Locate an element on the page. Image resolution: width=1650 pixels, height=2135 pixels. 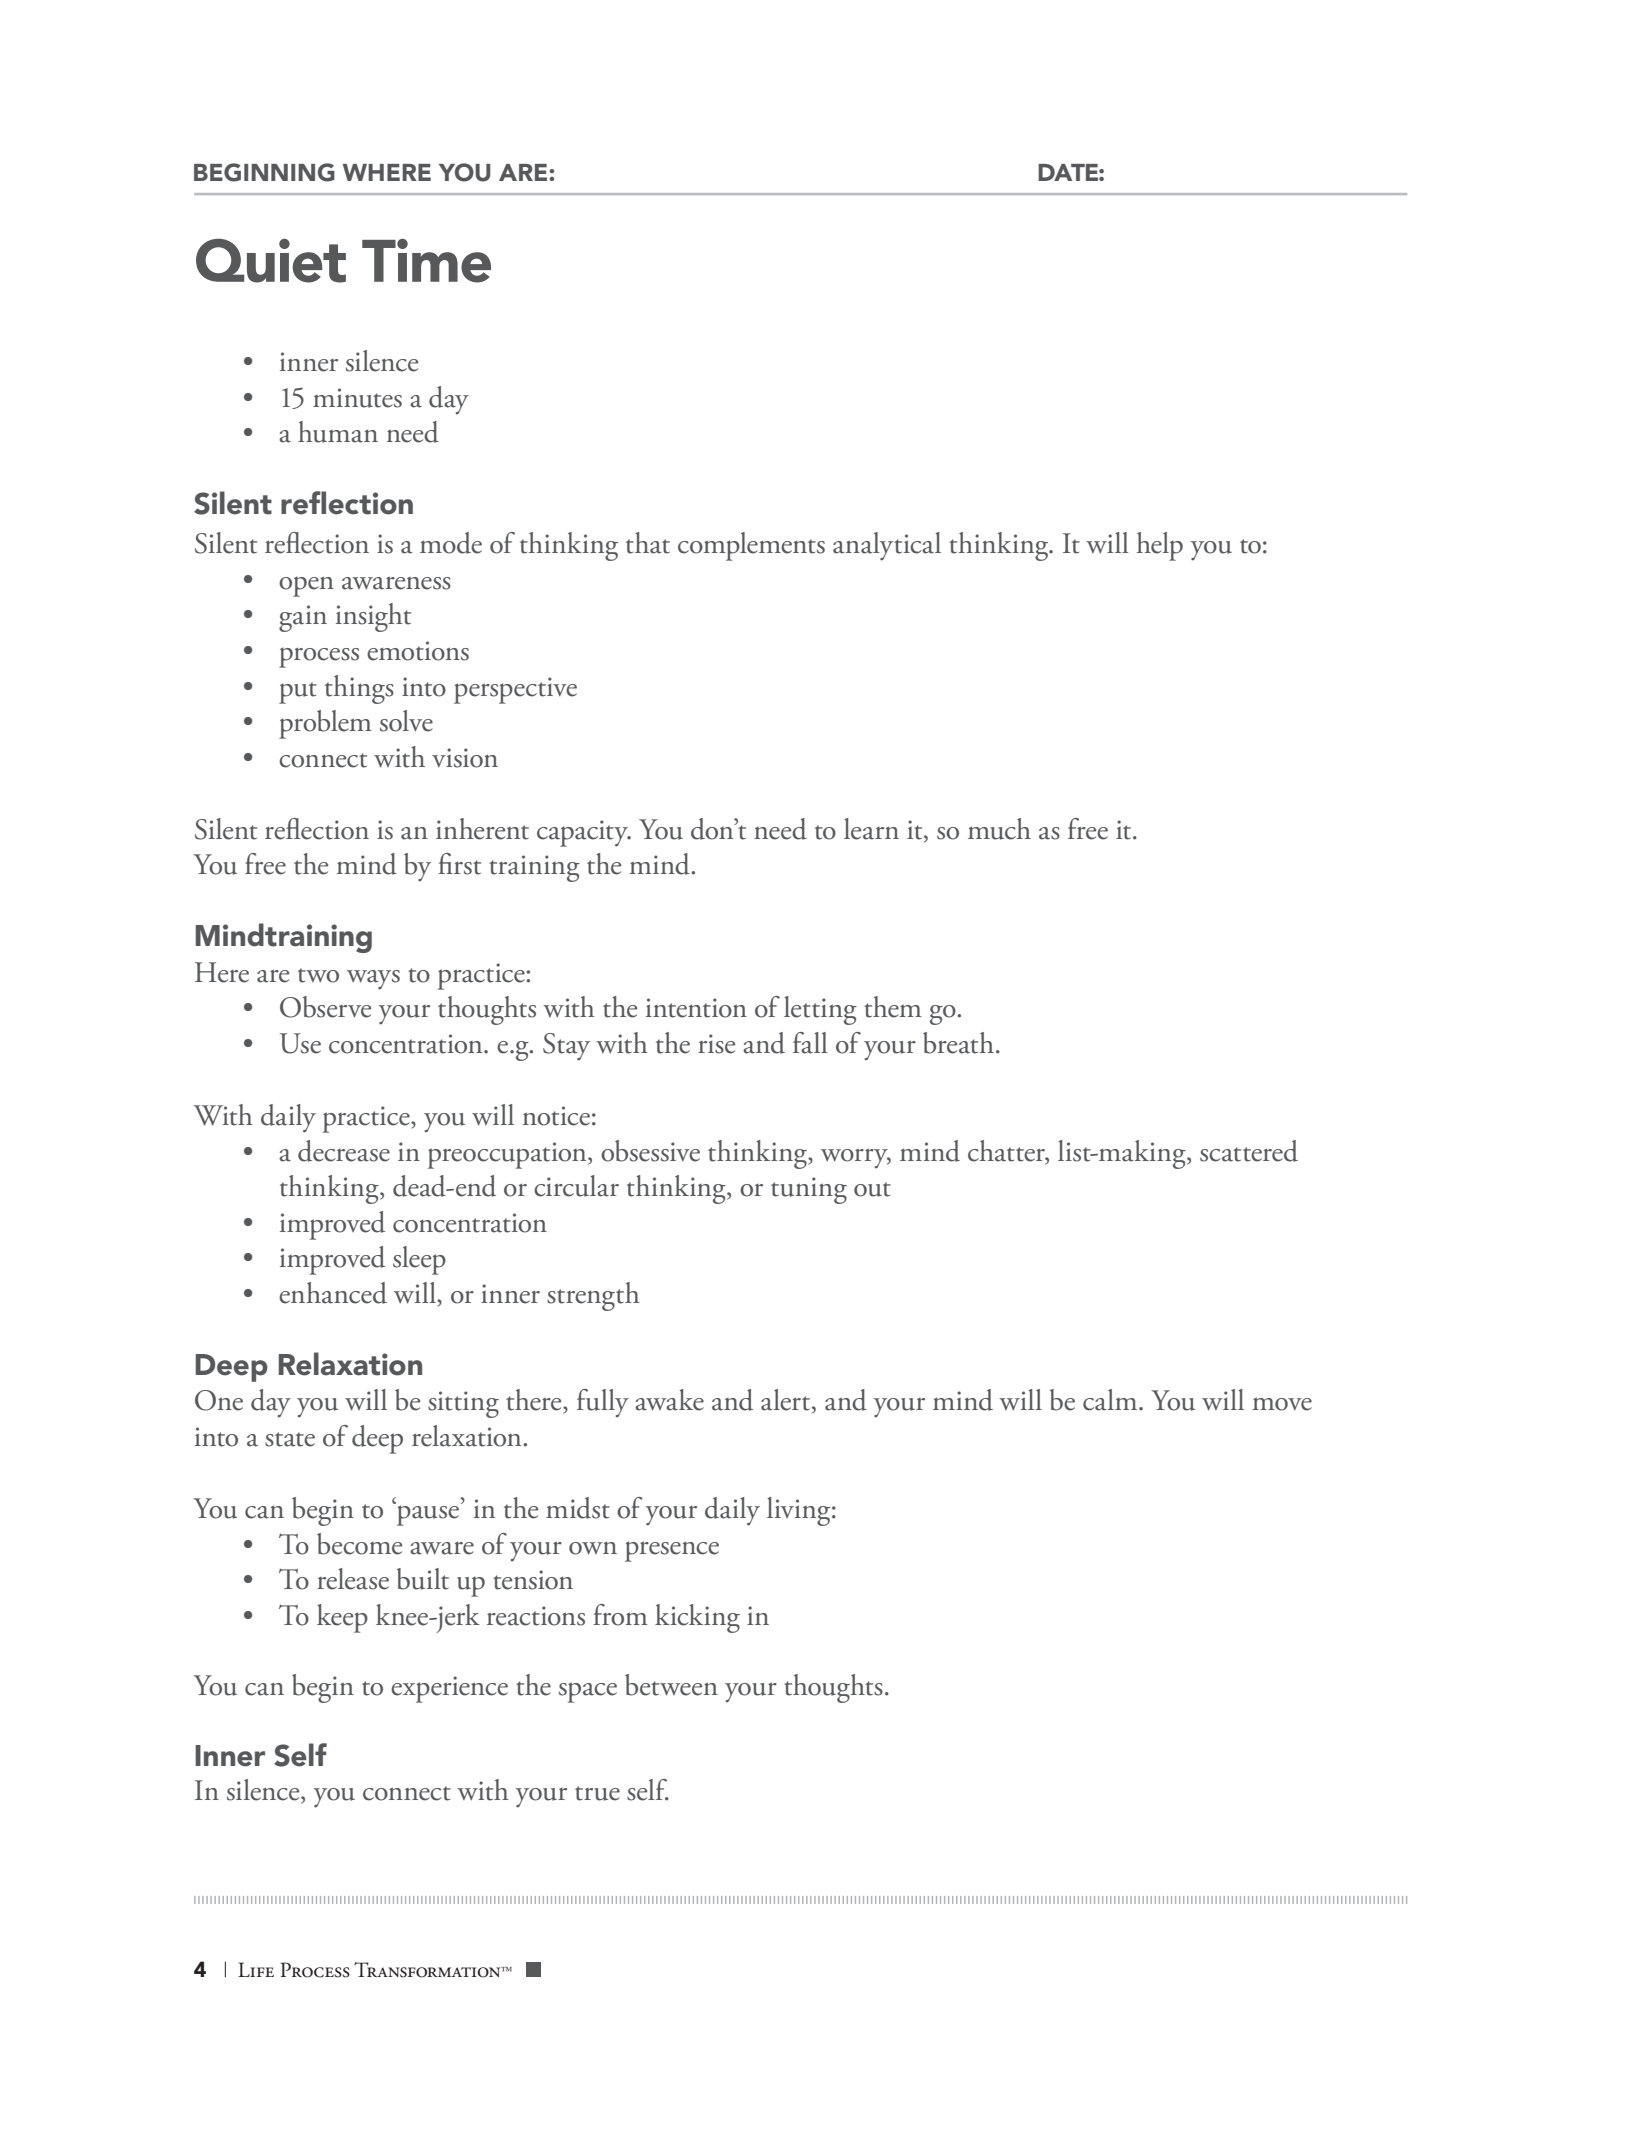
Quiet is located at coordinates (271, 261).
